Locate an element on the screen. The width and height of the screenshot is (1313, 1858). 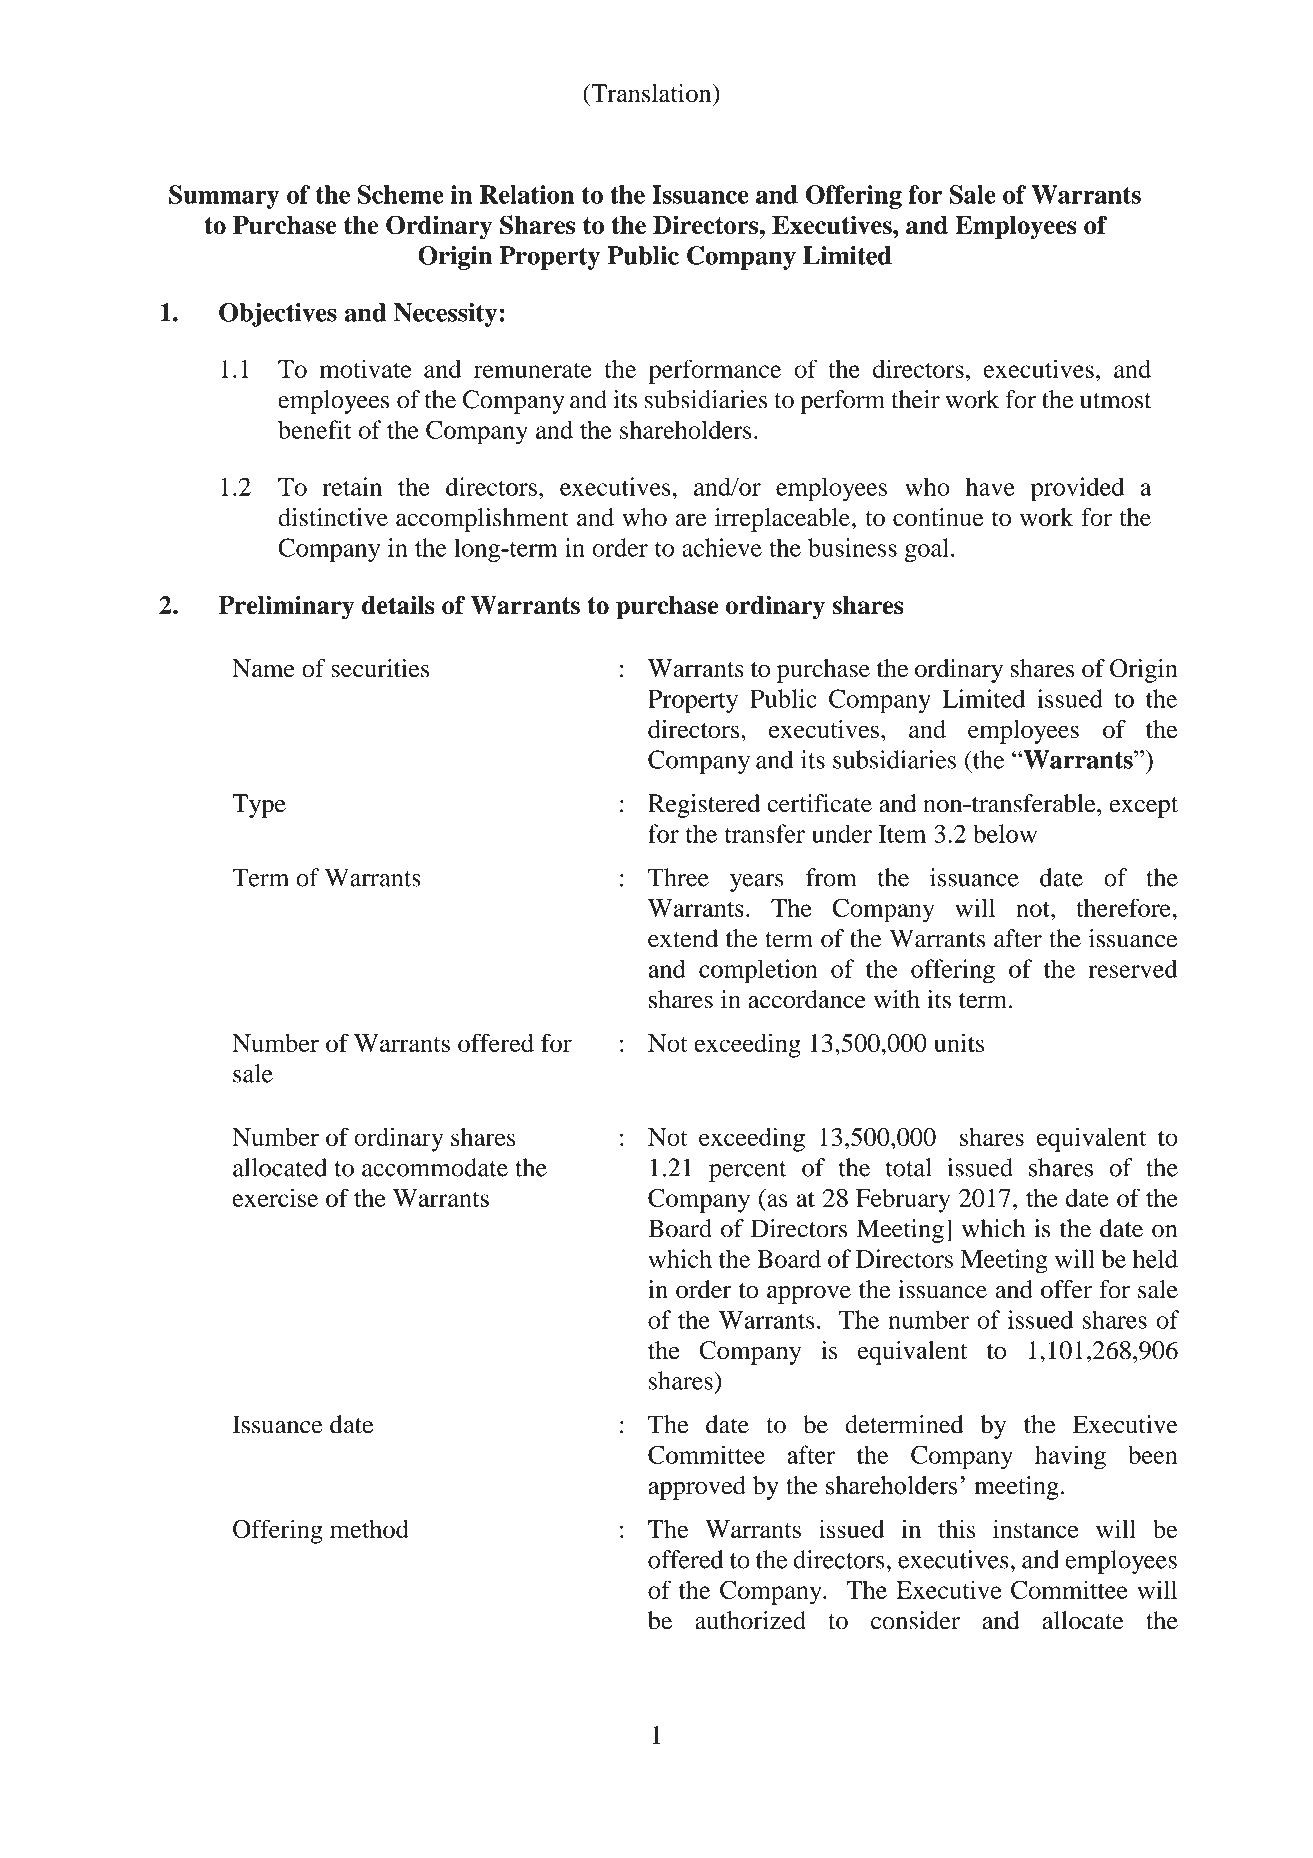
method is located at coordinates (369, 1529).
